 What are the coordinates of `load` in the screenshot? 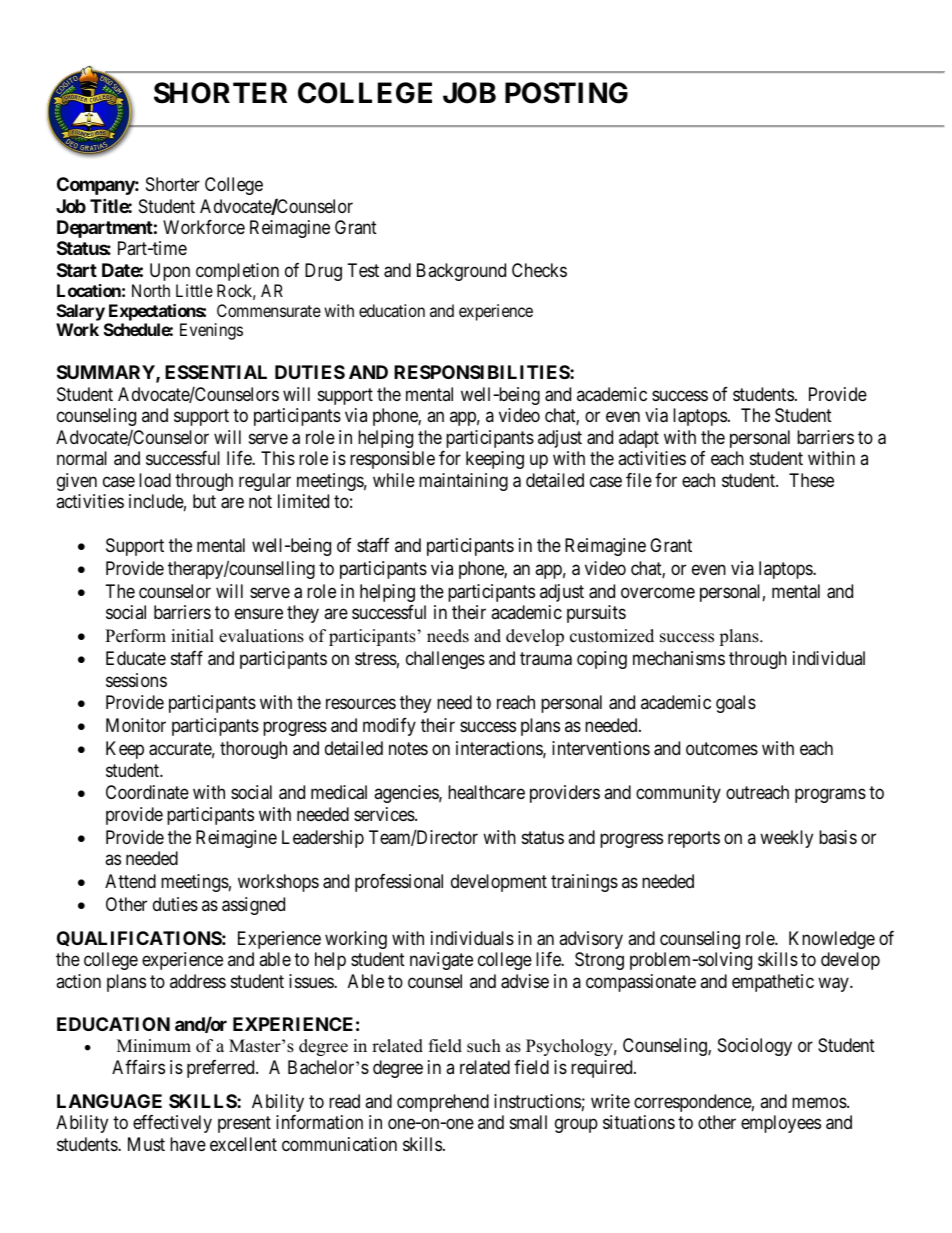 It's located at (155, 480).
